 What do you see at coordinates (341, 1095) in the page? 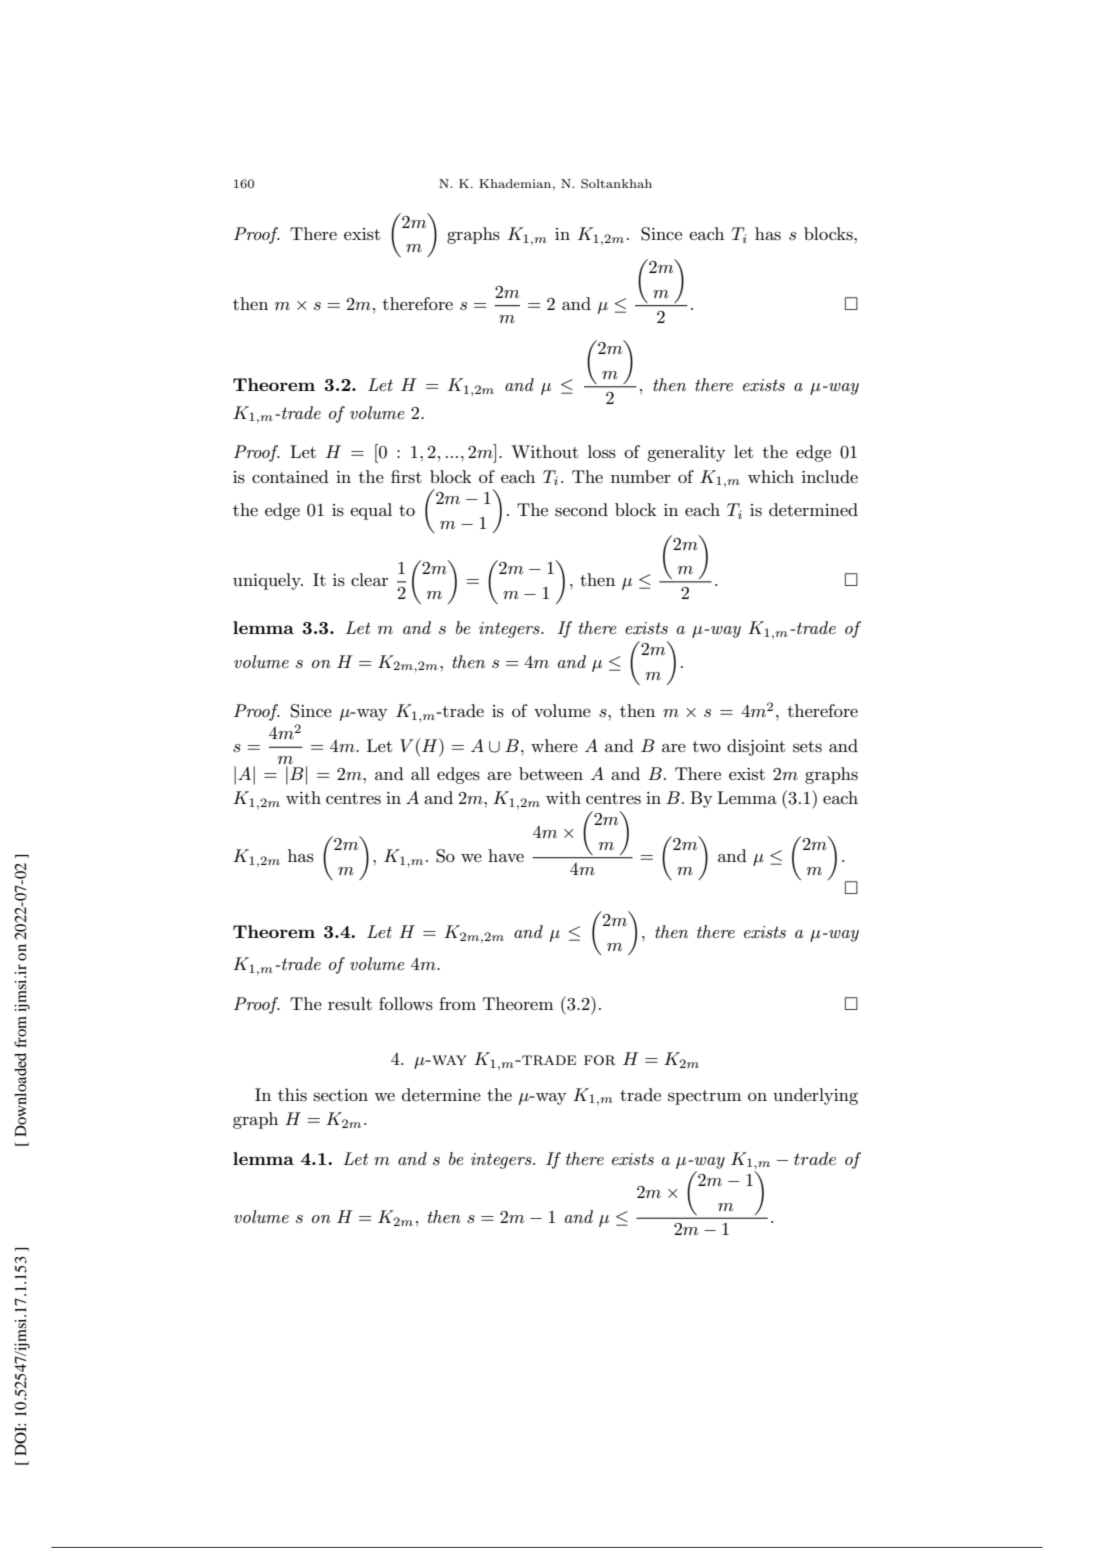
I see `section` at bounding box center [341, 1095].
